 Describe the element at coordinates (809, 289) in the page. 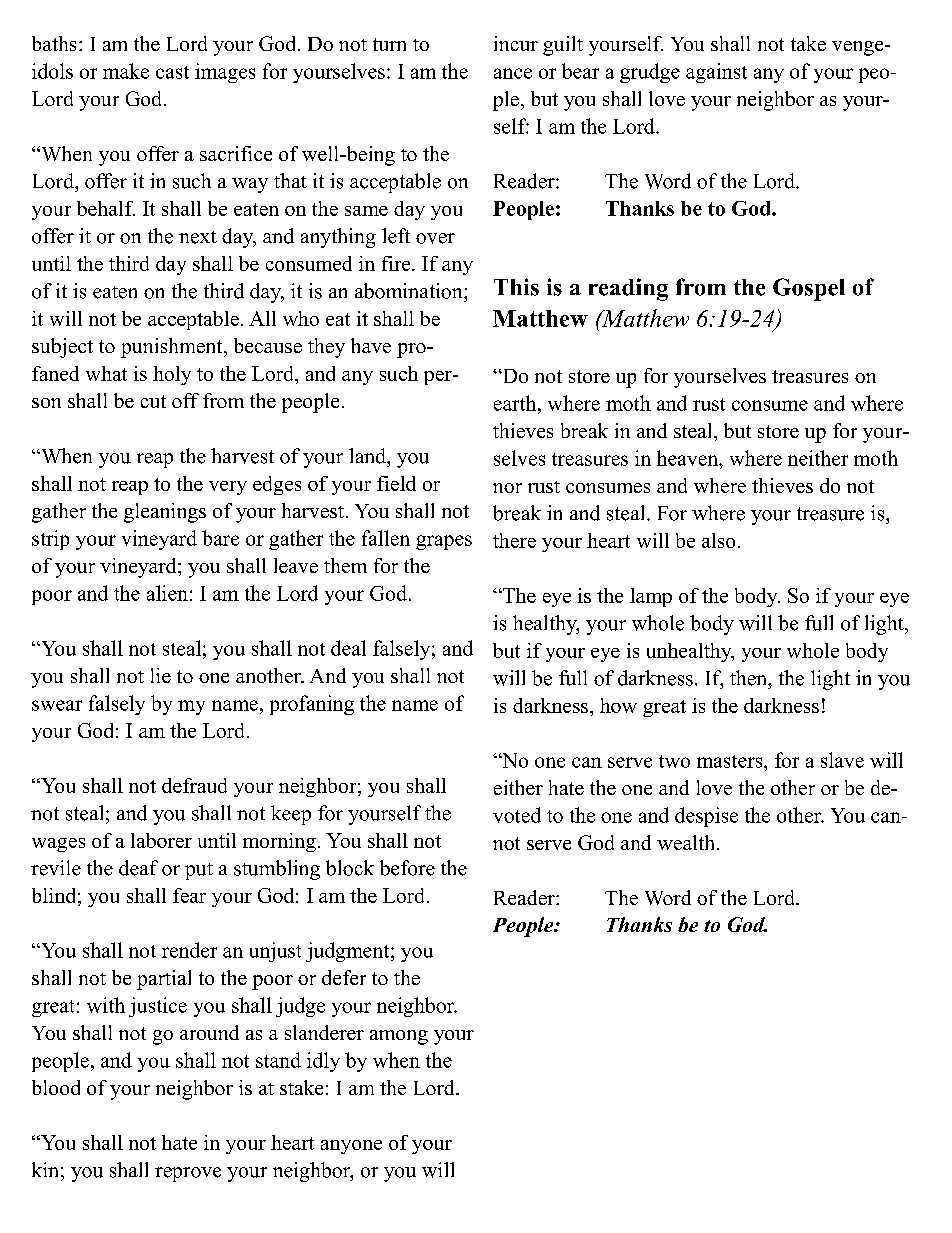

I see `Gospel` at that location.
